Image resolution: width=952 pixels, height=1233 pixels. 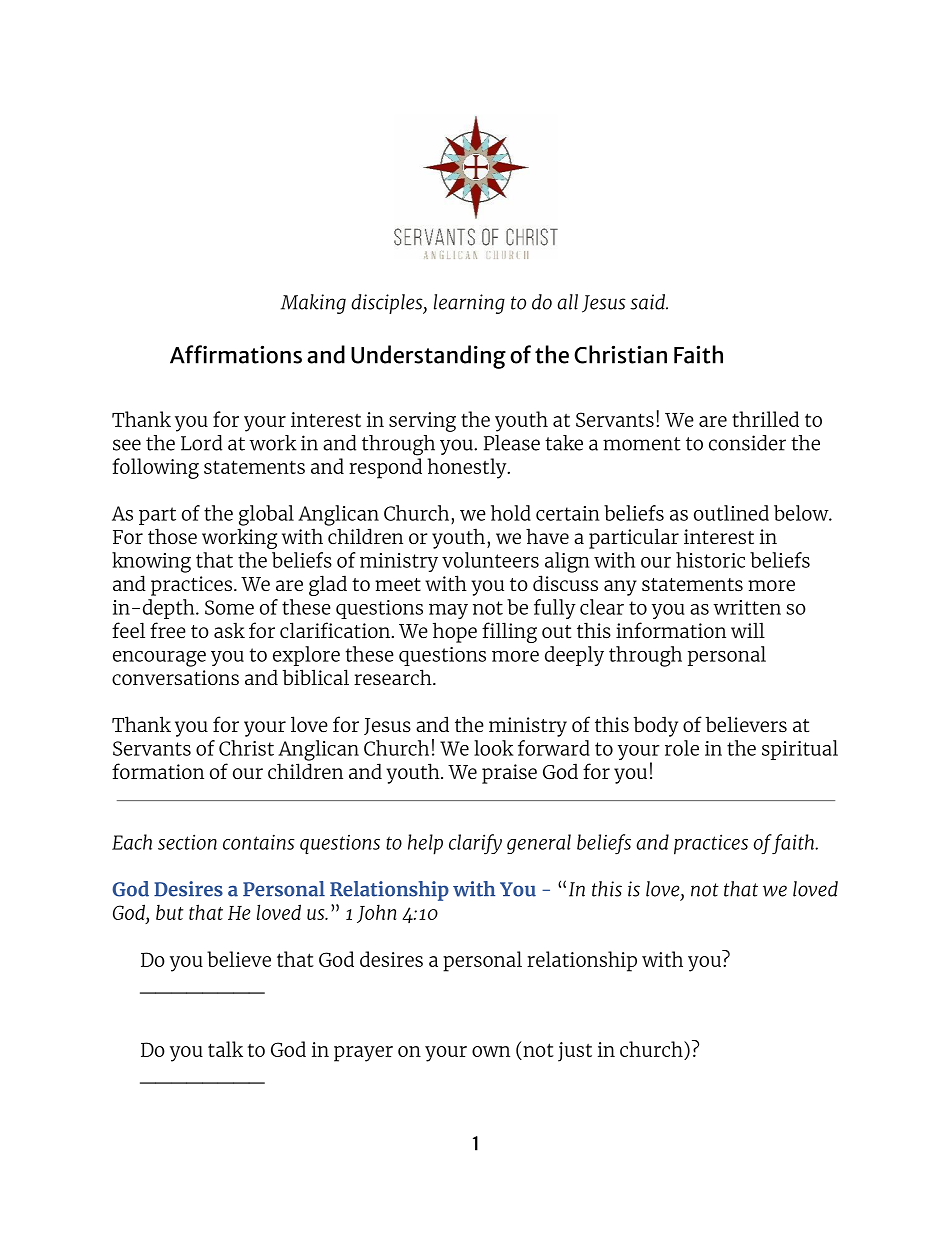 What do you see at coordinates (236, 354) in the screenshot?
I see `Affirmations` at bounding box center [236, 354].
